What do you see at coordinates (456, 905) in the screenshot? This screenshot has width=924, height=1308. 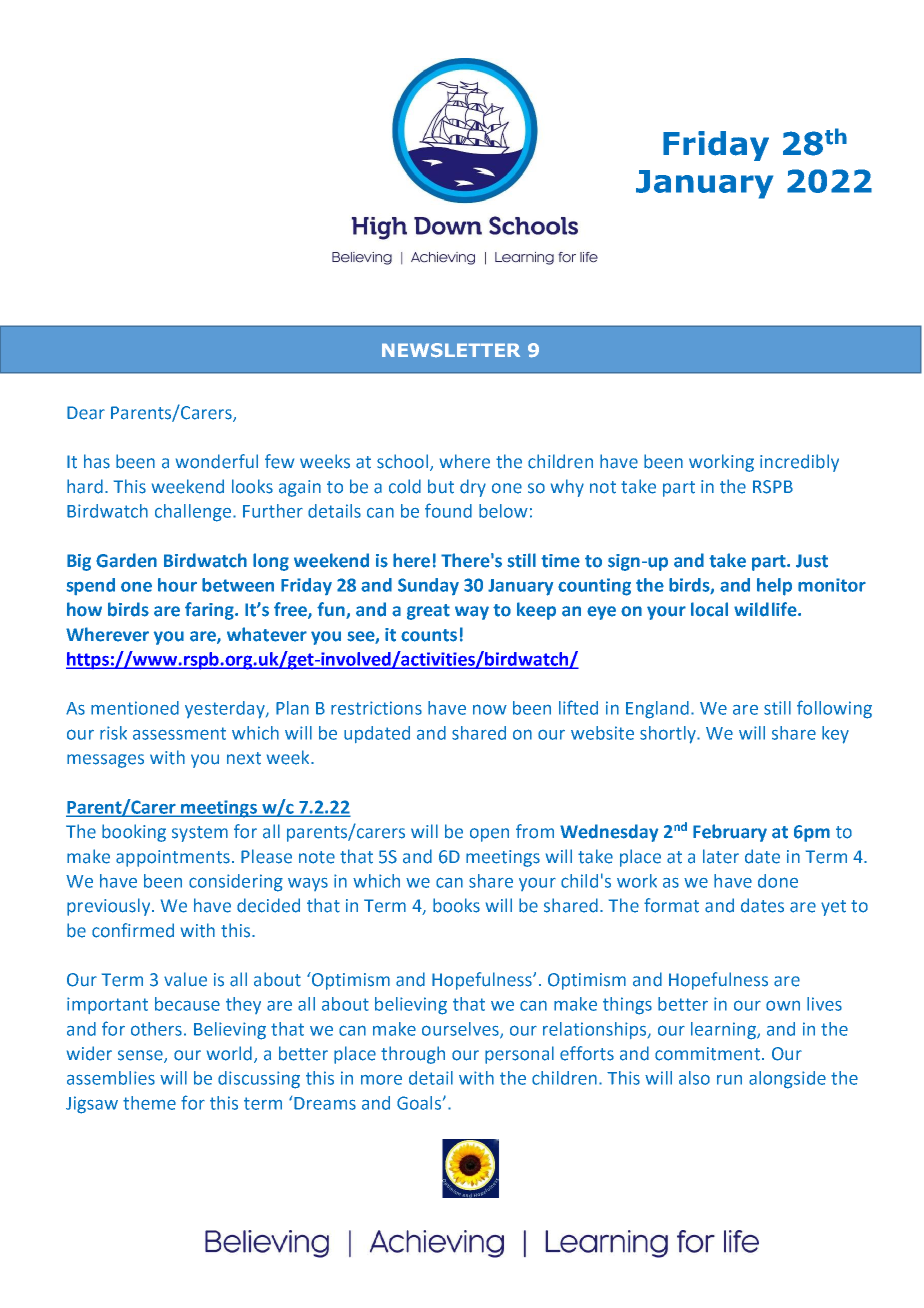 I see `books` at bounding box center [456, 905].
